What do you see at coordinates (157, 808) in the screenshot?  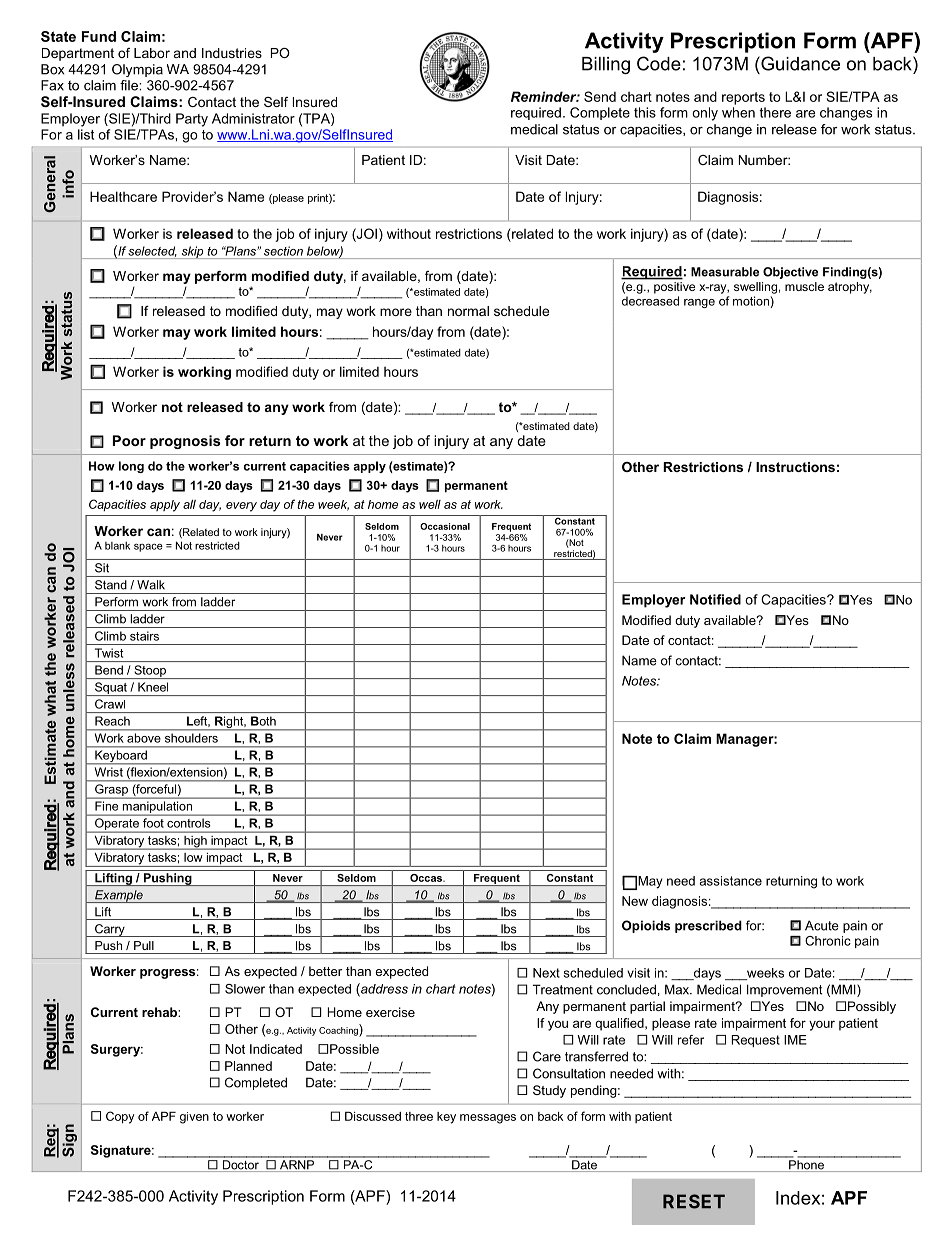 I see `manipulation` at bounding box center [157, 808].
